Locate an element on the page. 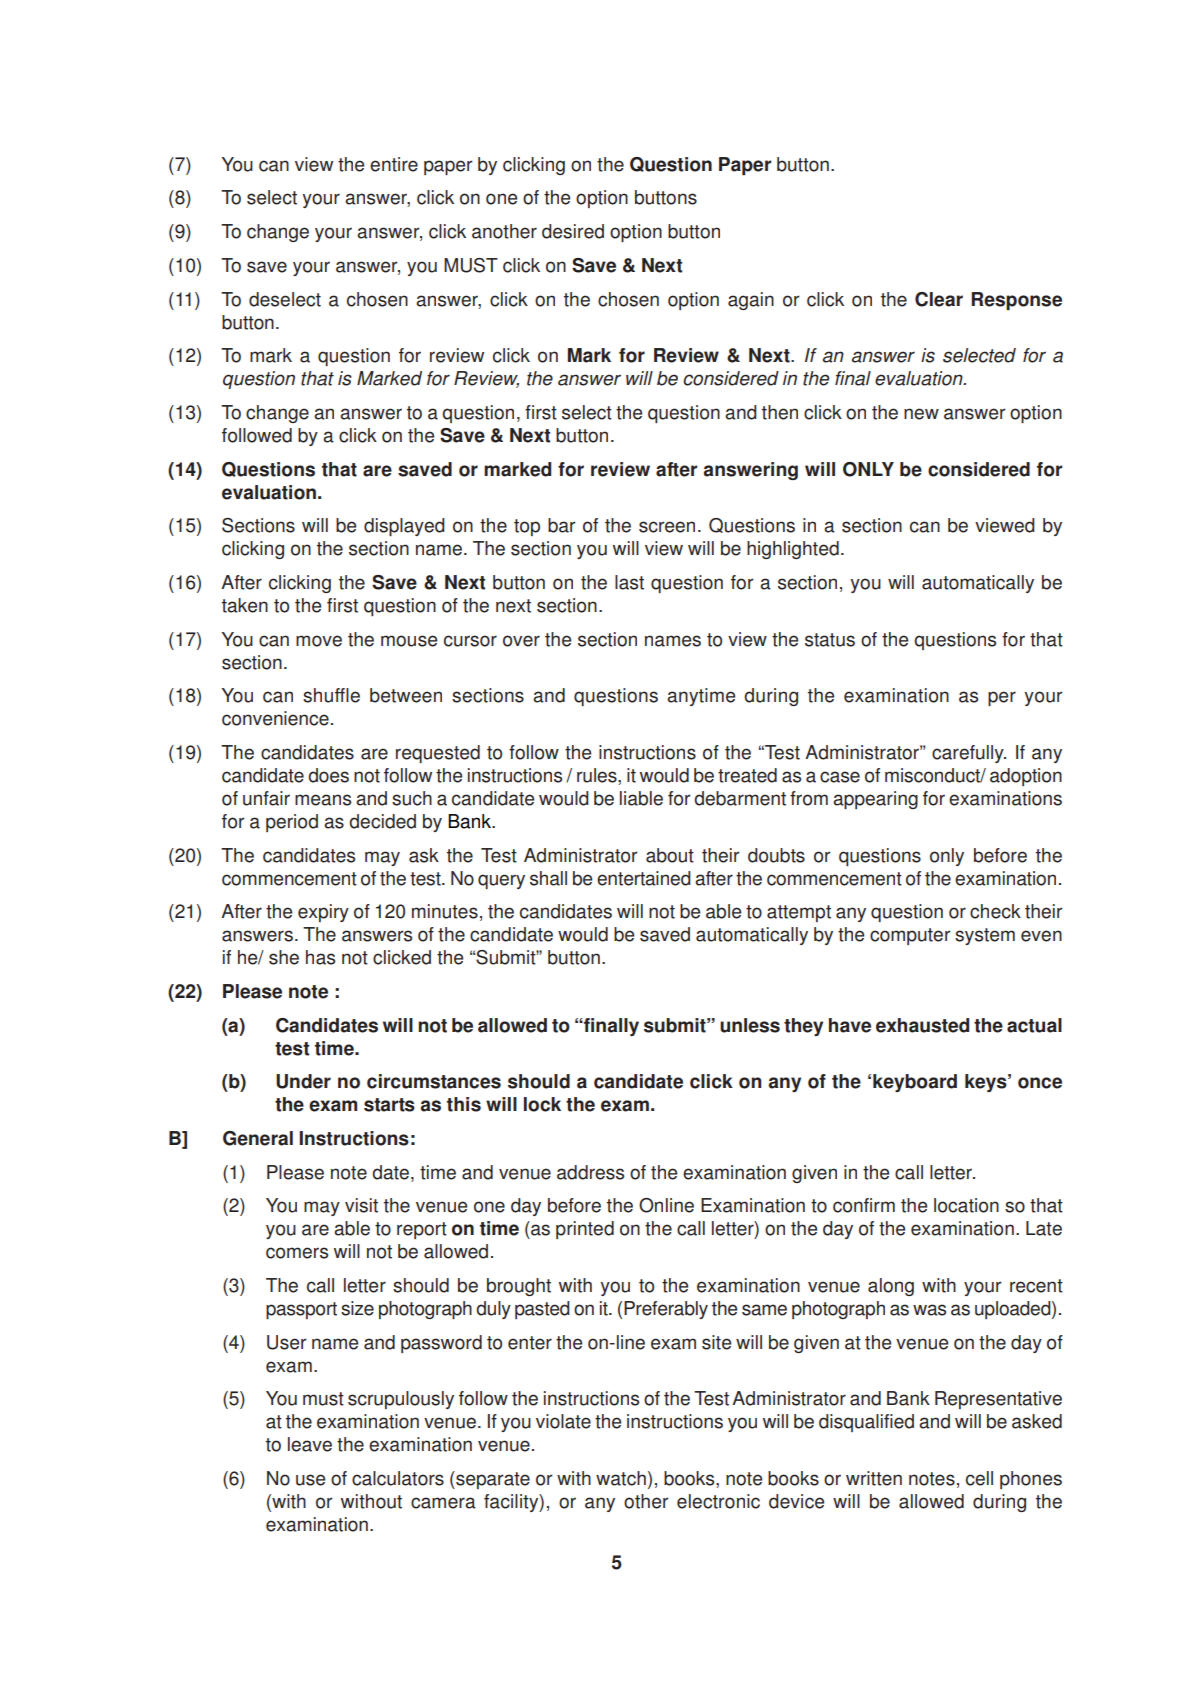 Image resolution: width=1204 pixels, height=1703 pixels. Clear is located at coordinates (939, 299).
